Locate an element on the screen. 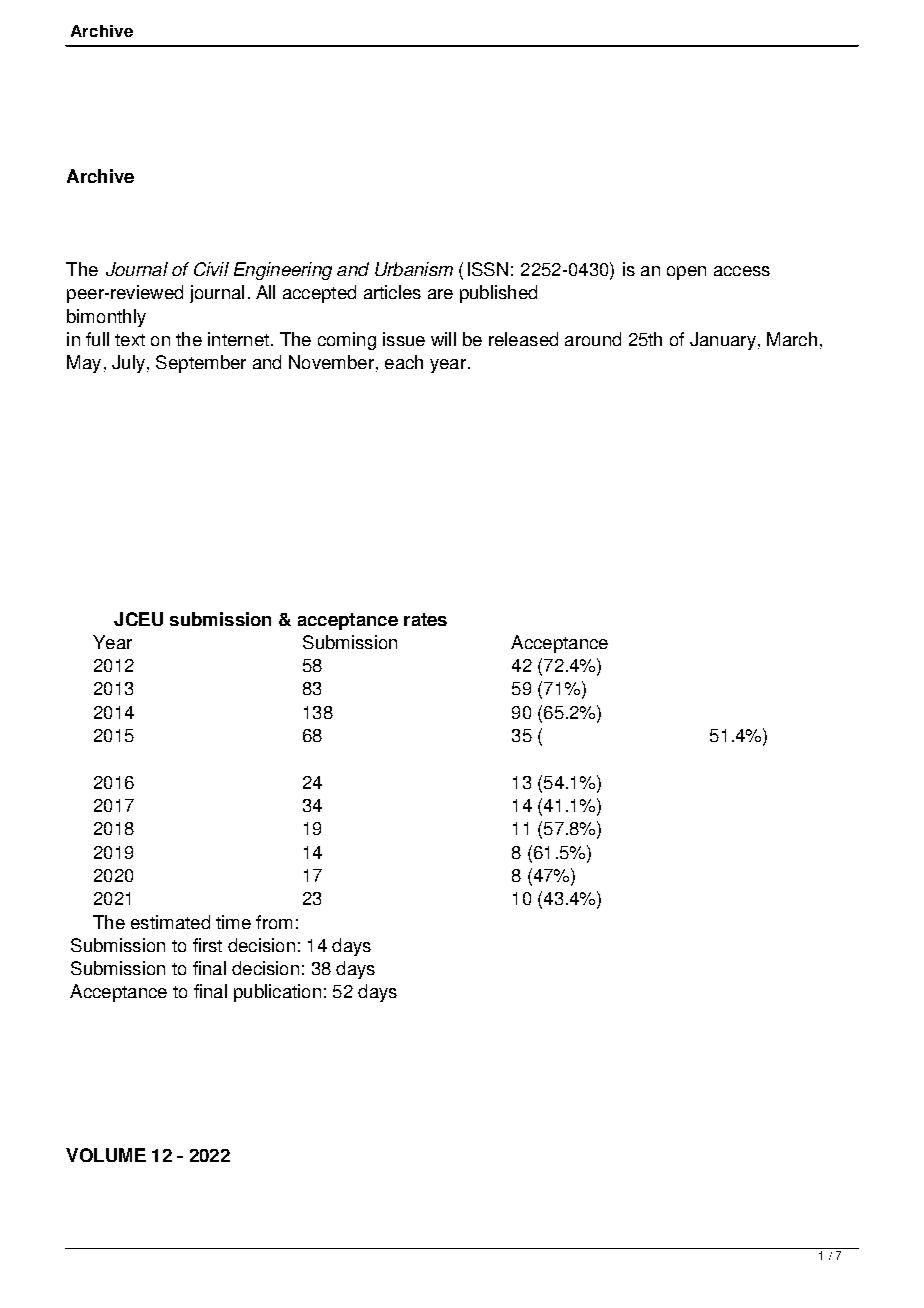 This screenshot has width=924, height=1308. rates is located at coordinates (425, 619).
